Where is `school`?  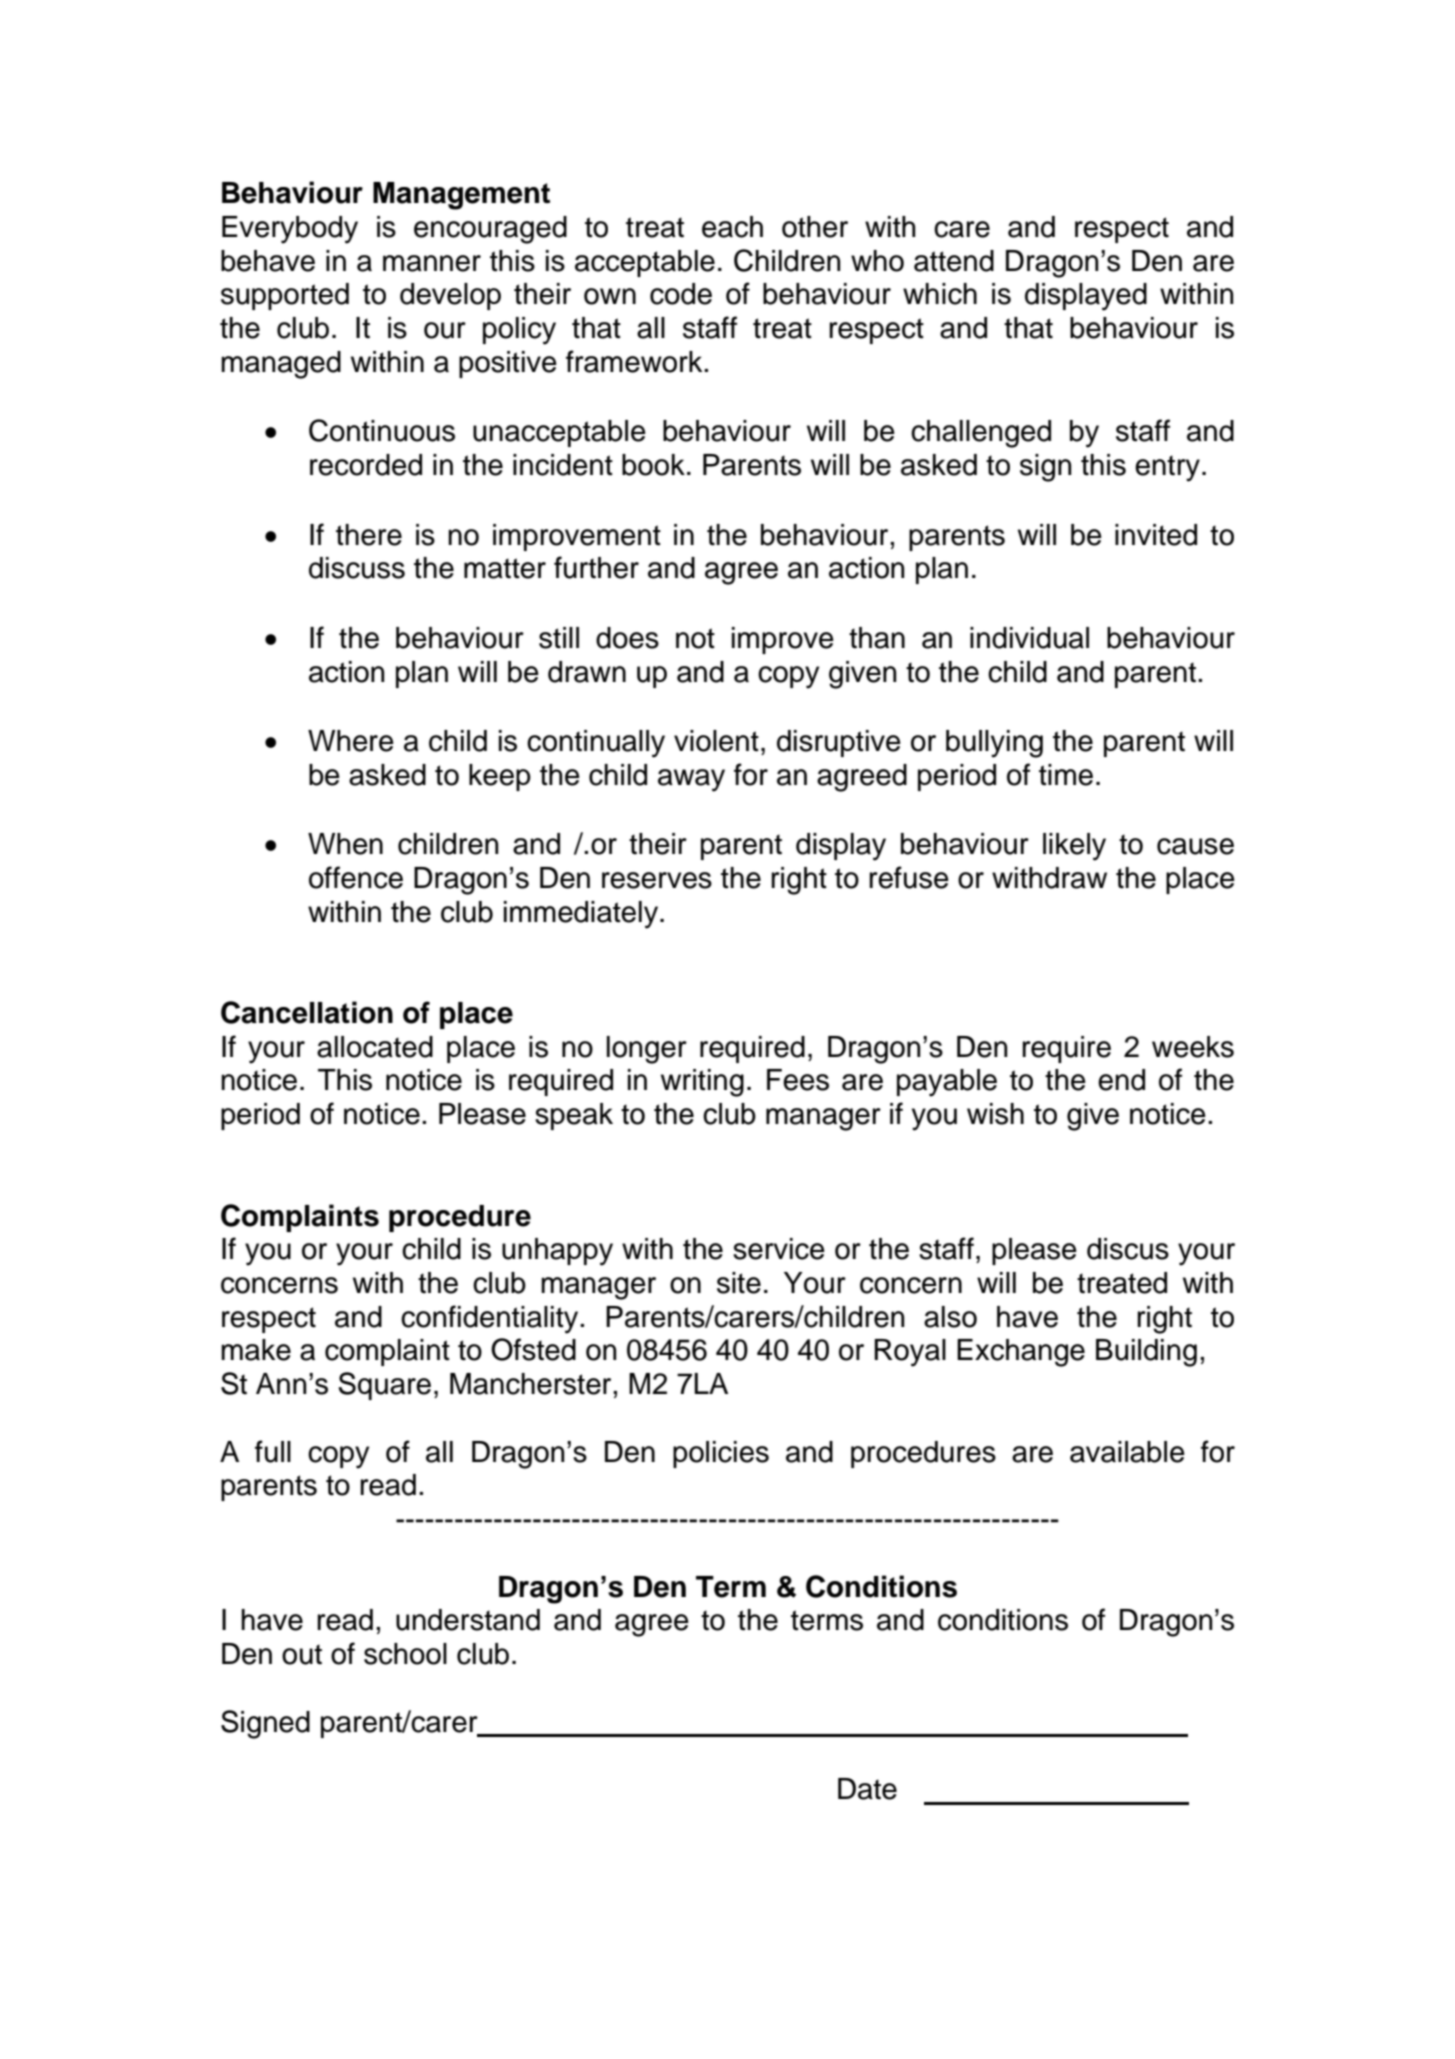
school is located at coordinates (405, 1654).
